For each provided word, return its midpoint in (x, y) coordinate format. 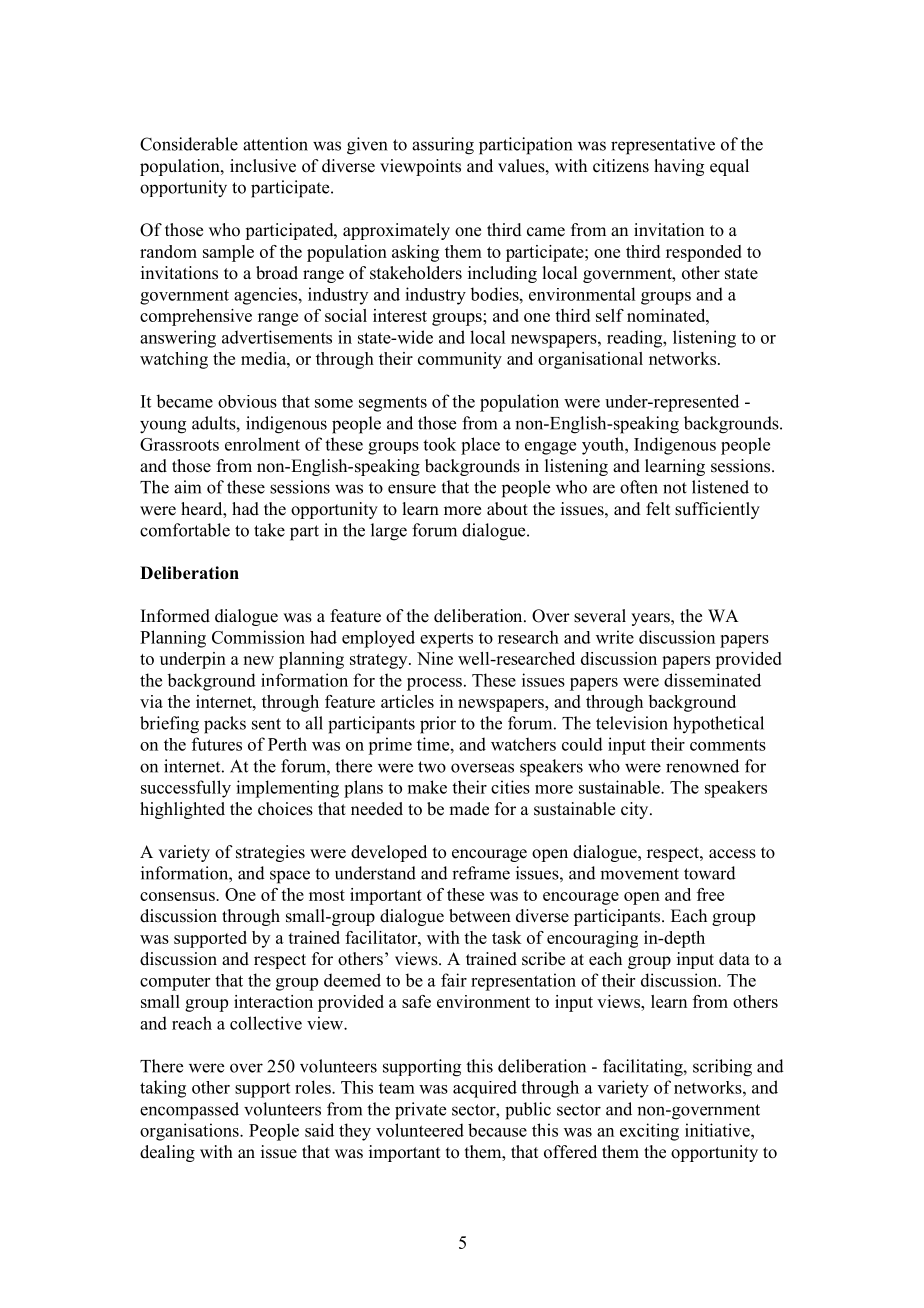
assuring (443, 146)
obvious (247, 401)
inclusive (263, 166)
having (679, 167)
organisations (190, 1132)
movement (639, 874)
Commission (258, 637)
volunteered (420, 1130)
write (615, 637)
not (675, 488)
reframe (481, 873)
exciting (649, 1132)
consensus (178, 896)
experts (446, 640)
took (439, 444)
